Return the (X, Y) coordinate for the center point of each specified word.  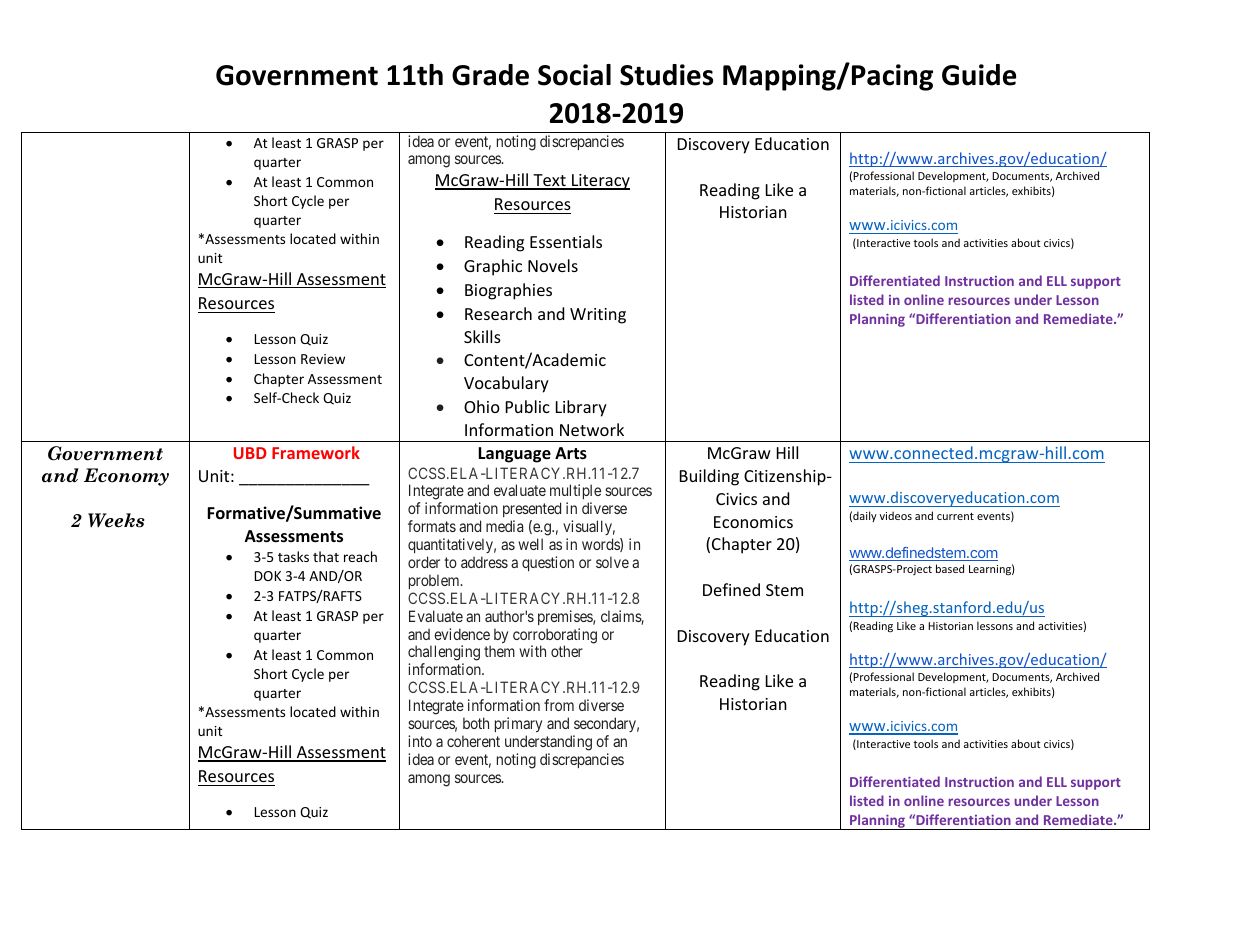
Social (574, 75)
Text (549, 181)
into (420, 741)
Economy (126, 477)
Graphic (493, 267)
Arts (571, 453)
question (548, 563)
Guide (979, 75)
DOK (268, 576)
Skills (482, 336)
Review (323, 359)
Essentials (566, 241)
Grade (490, 75)
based (950, 568)
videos (896, 515)
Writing (598, 316)
